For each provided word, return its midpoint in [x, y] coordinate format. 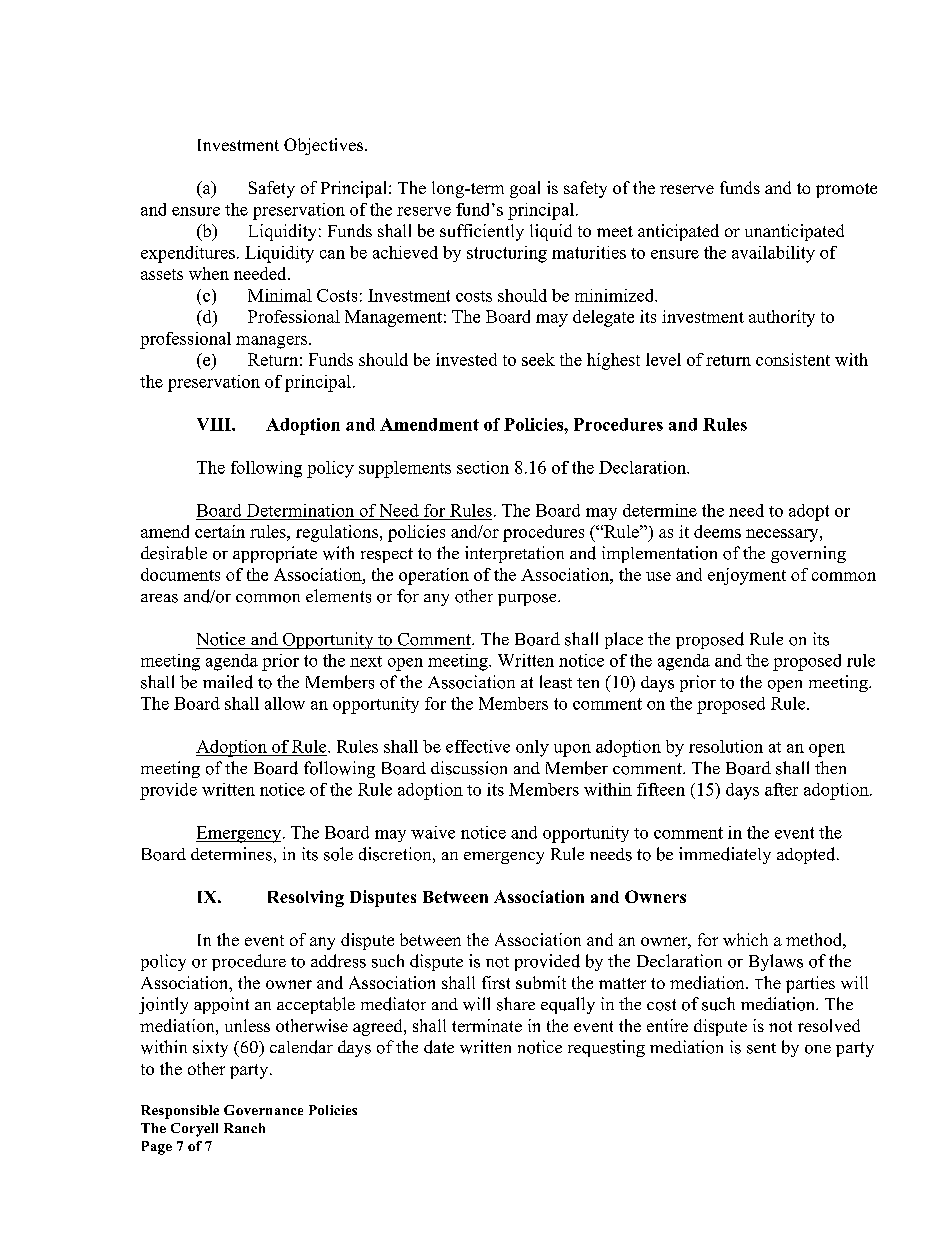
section [483, 467]
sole [338, 854]
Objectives [323, 146]
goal [525, 189]
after [781, 789]
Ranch [244, 1128]
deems [717, 531]
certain [220, 531]
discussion [469, 768]
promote [846, 190]
